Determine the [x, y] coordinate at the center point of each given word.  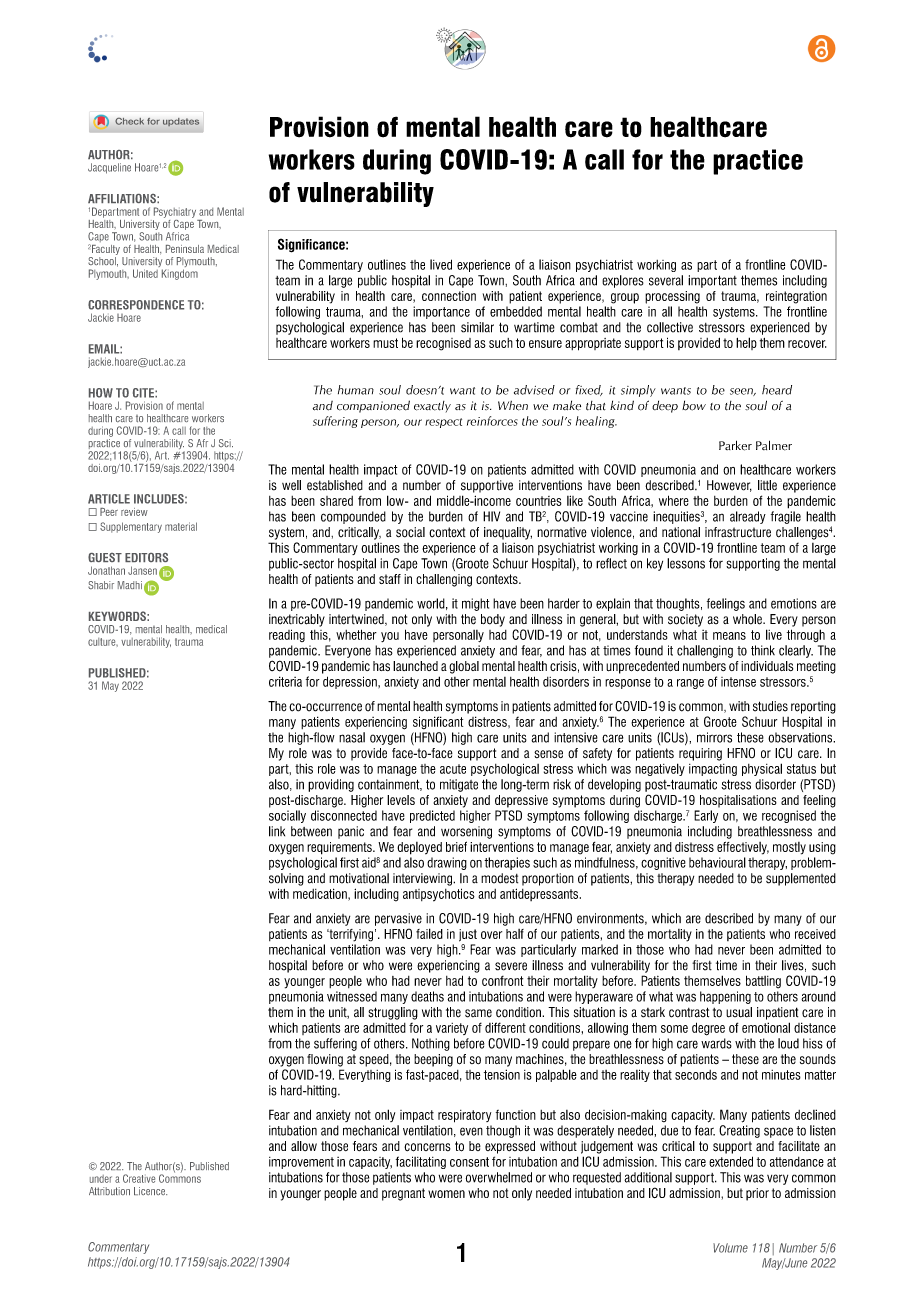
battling [763, 982]
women [446, 1194]
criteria [285, 681]
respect [443, 423]
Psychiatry [175, 212]
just [468, 935]
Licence [150, 1191]
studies [770, 706]
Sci [226, 443]
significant [438, 722]
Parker [735, 445]
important [712, 281]
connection [449, 296]
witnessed [352, 996]
